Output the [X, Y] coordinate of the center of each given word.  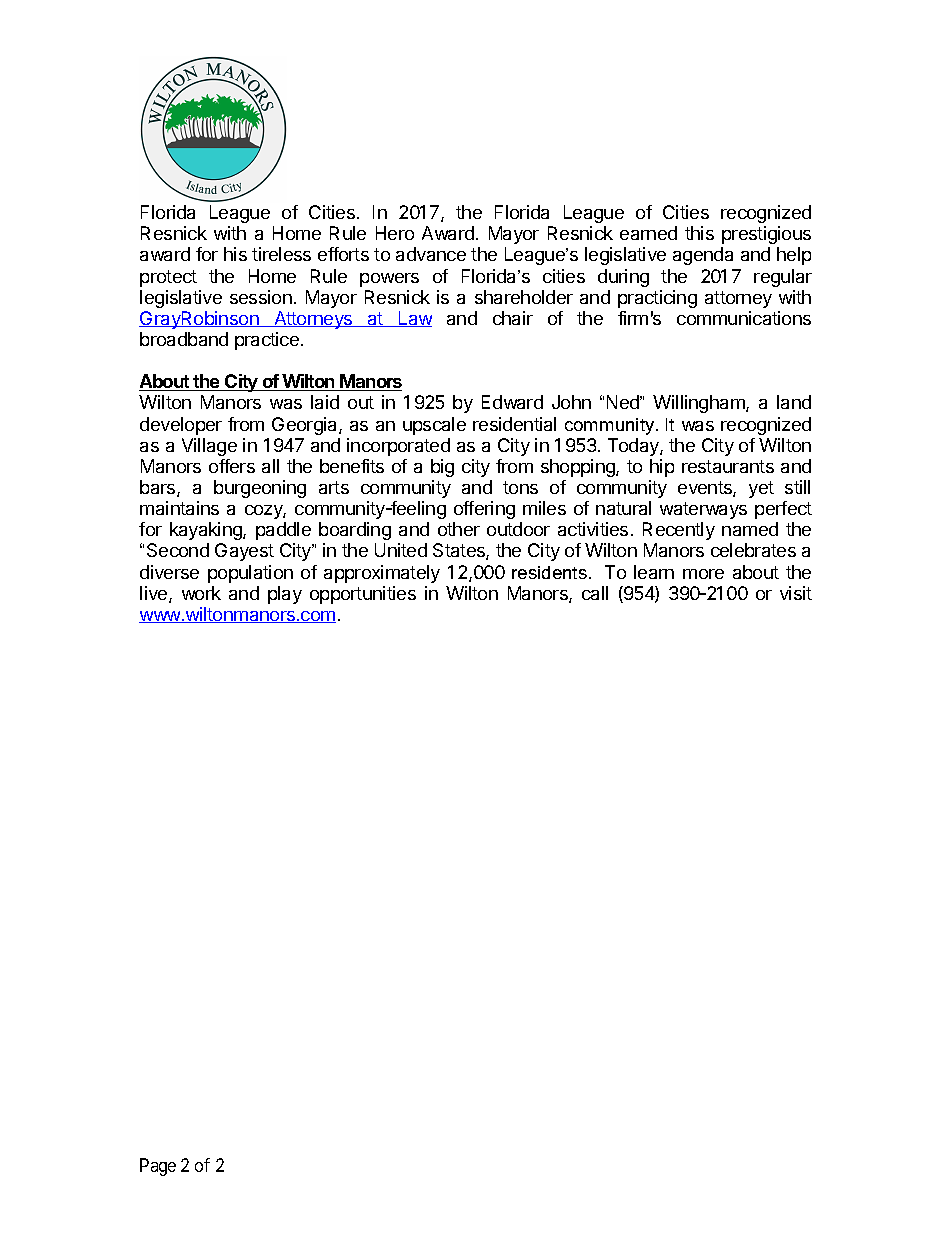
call [595, 593]
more [703, 574]
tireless [281, 254]
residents [549, 572]
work [201, 593]
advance [431, 254]
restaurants [728, 466]
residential [514, 424]
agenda [703, 256]
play [285, 595]
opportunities [363, 595]
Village [209, 447]
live [155, 594]
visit [796, 593]
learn [654, 572]
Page [158, 1167]
